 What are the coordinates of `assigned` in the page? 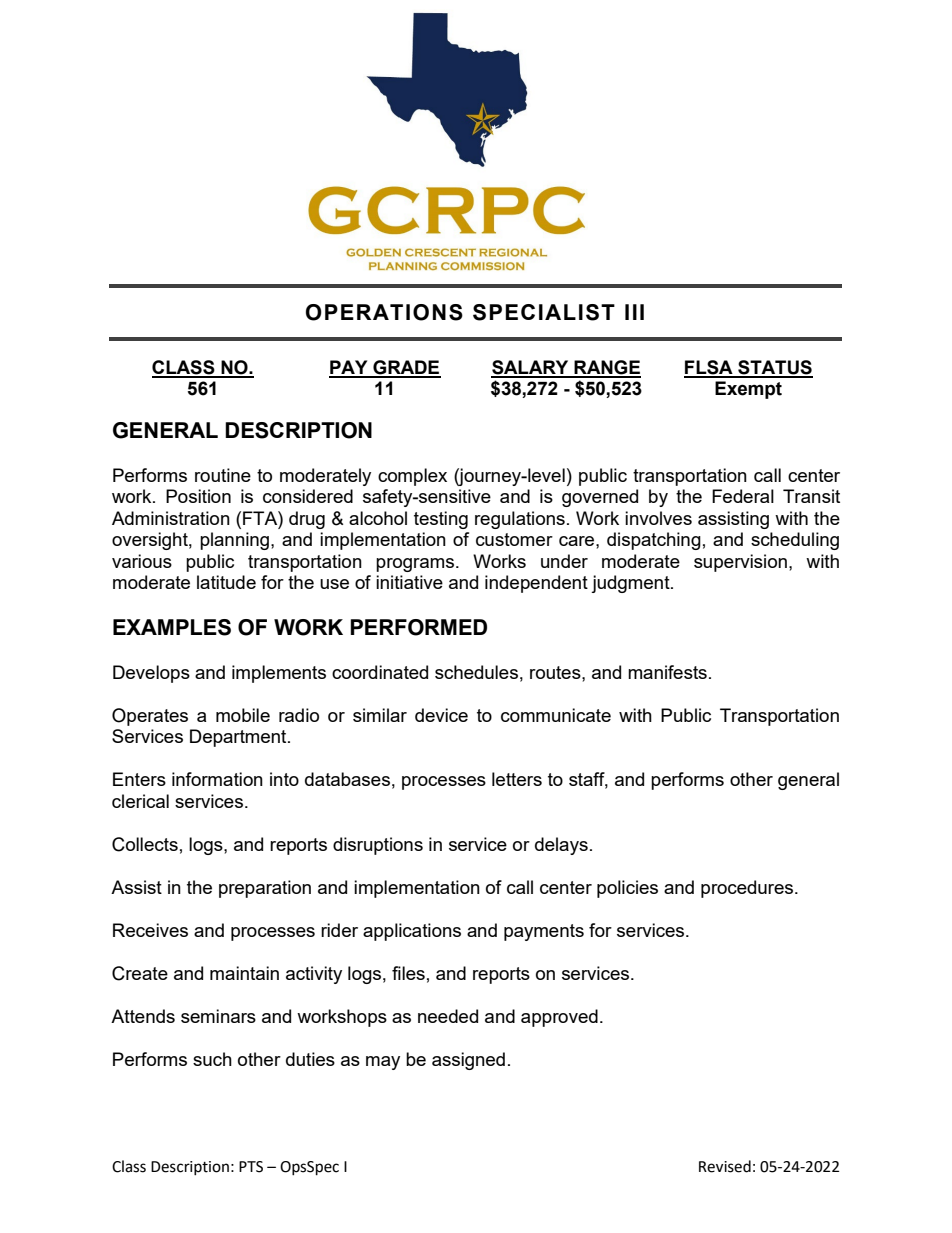 It's located at (468, 1061).
